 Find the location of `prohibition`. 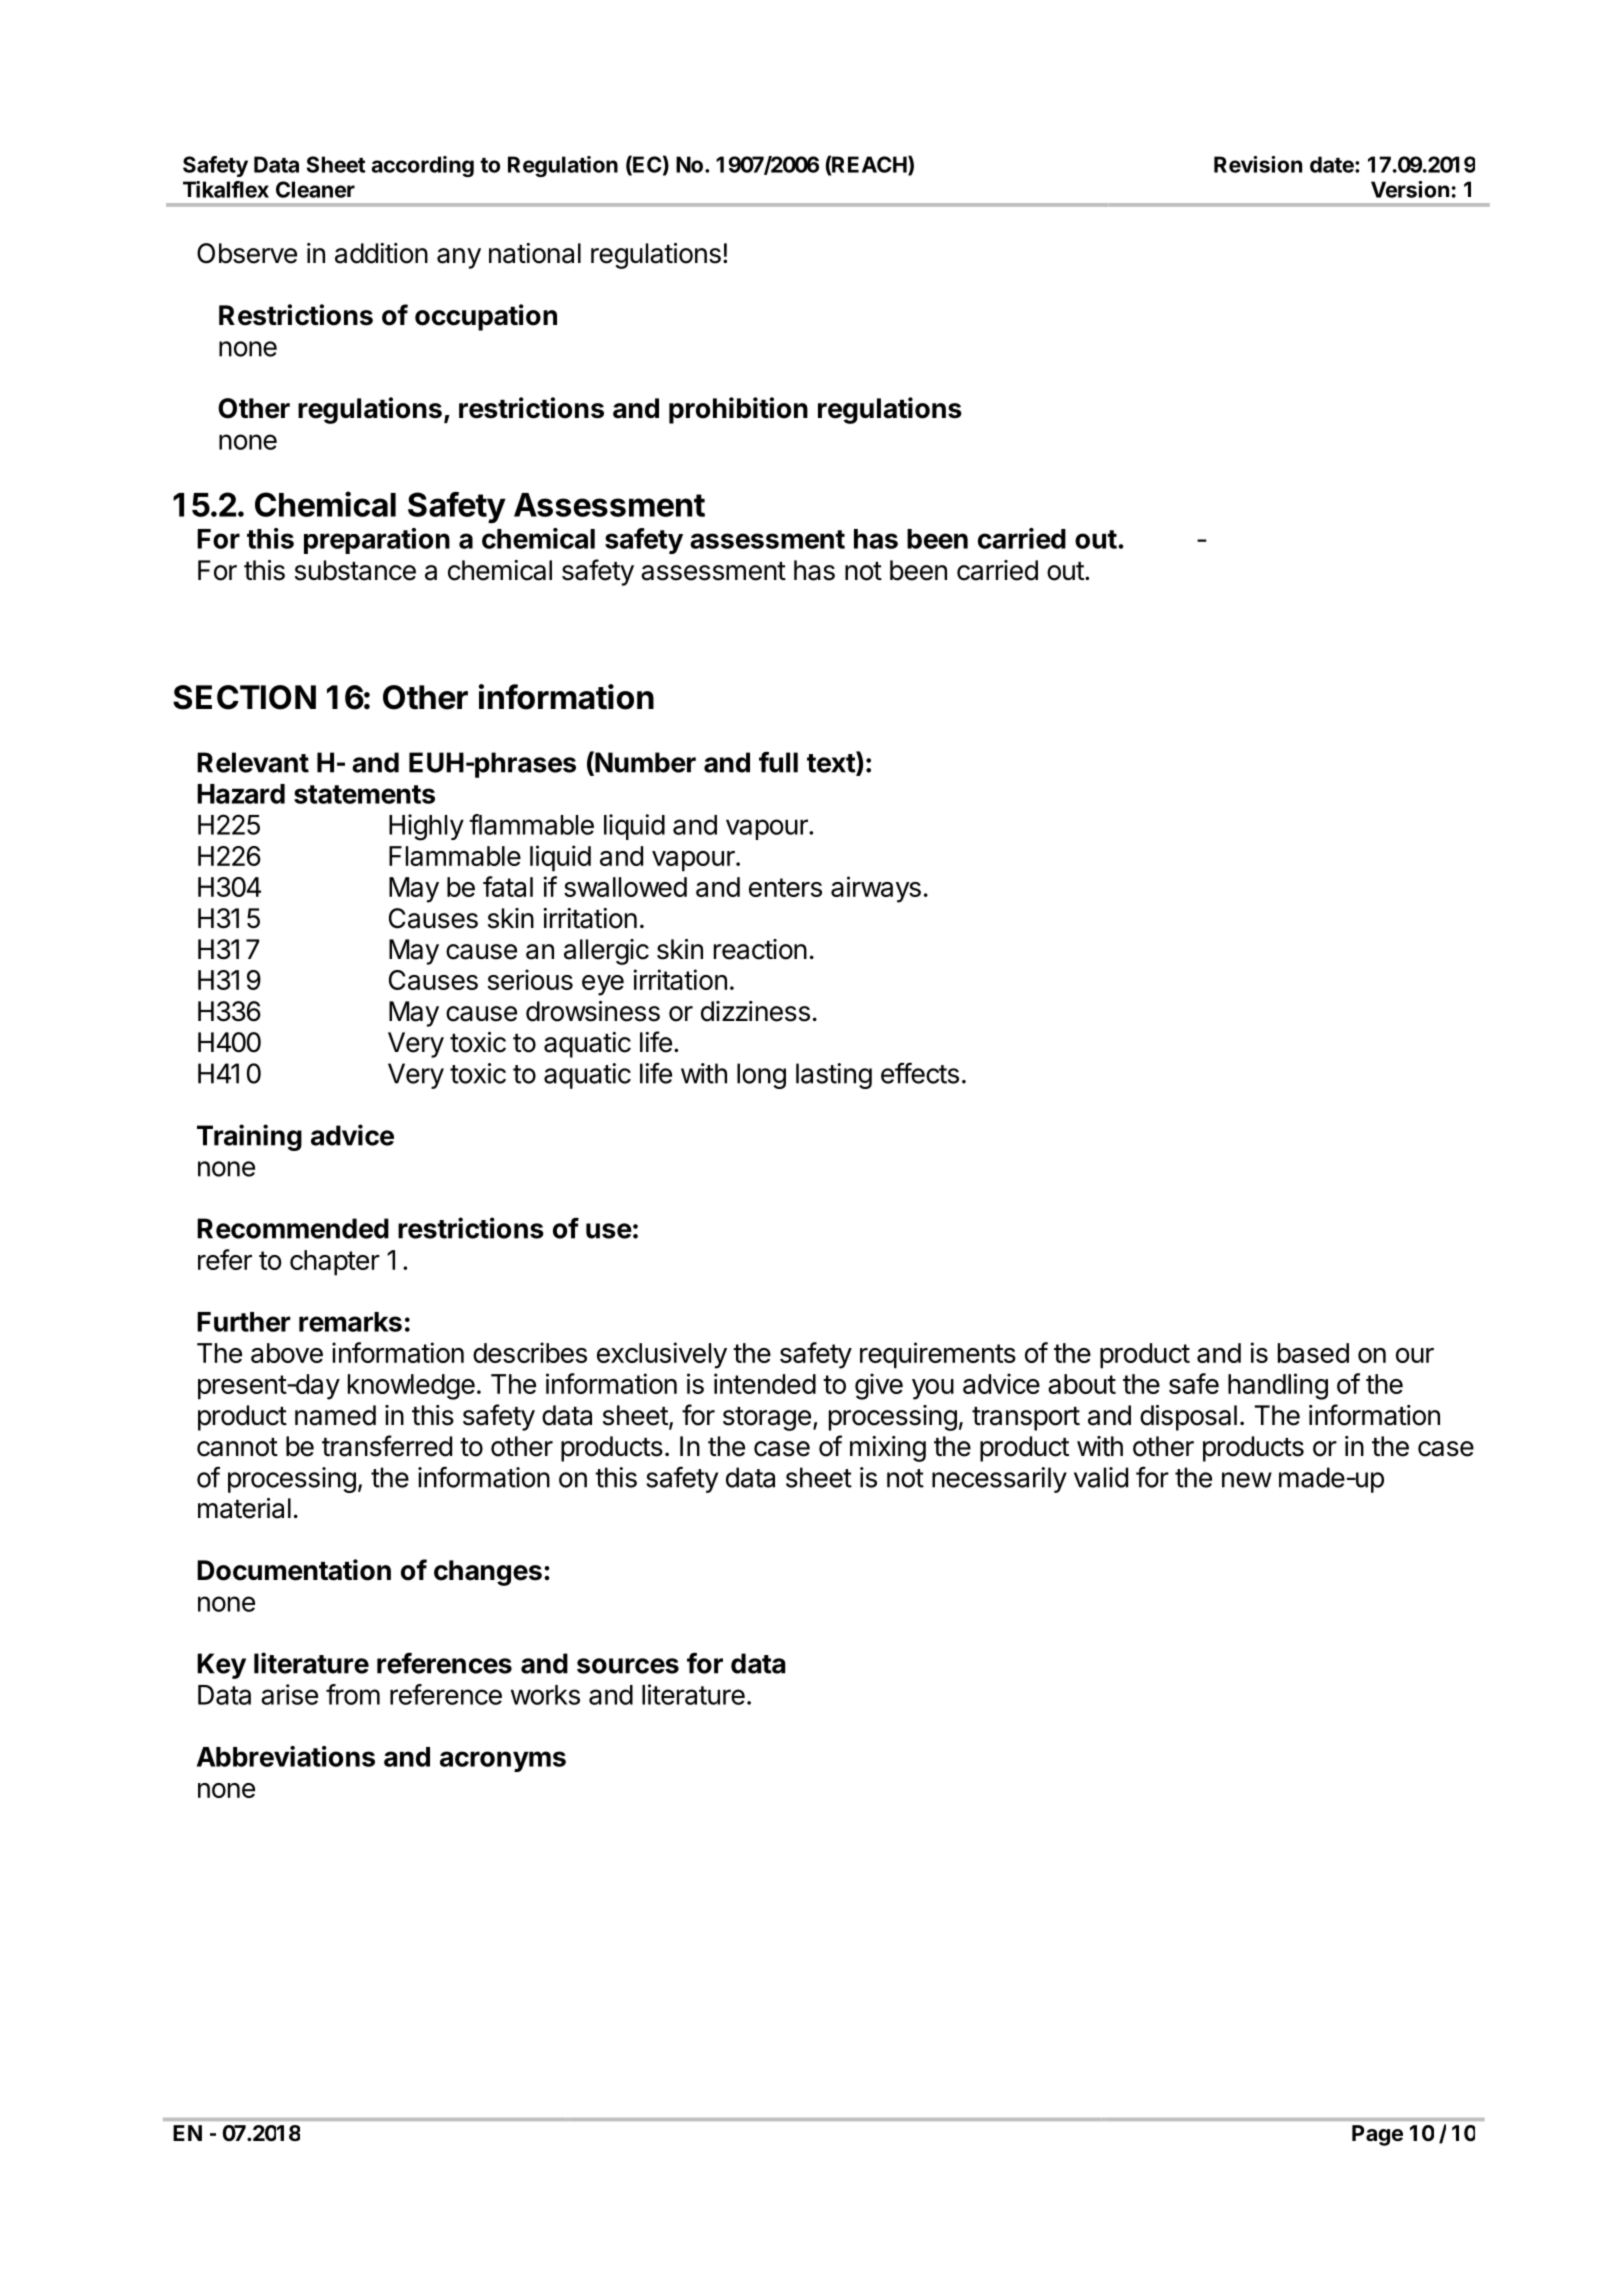

prohibition is located at coordinates (738, 410).
